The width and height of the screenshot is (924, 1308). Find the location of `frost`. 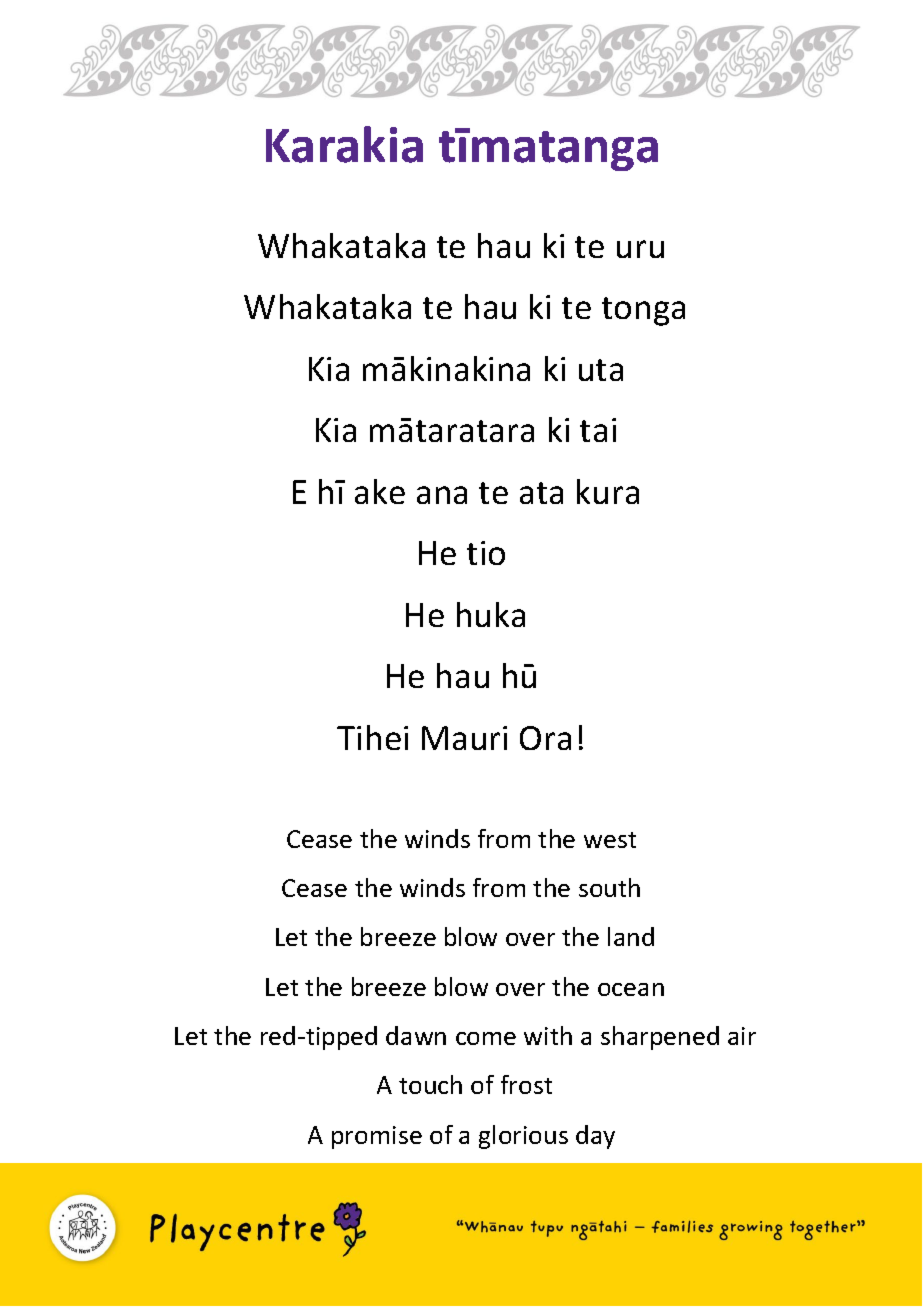

frost is located at coordinates (526, 1084).
